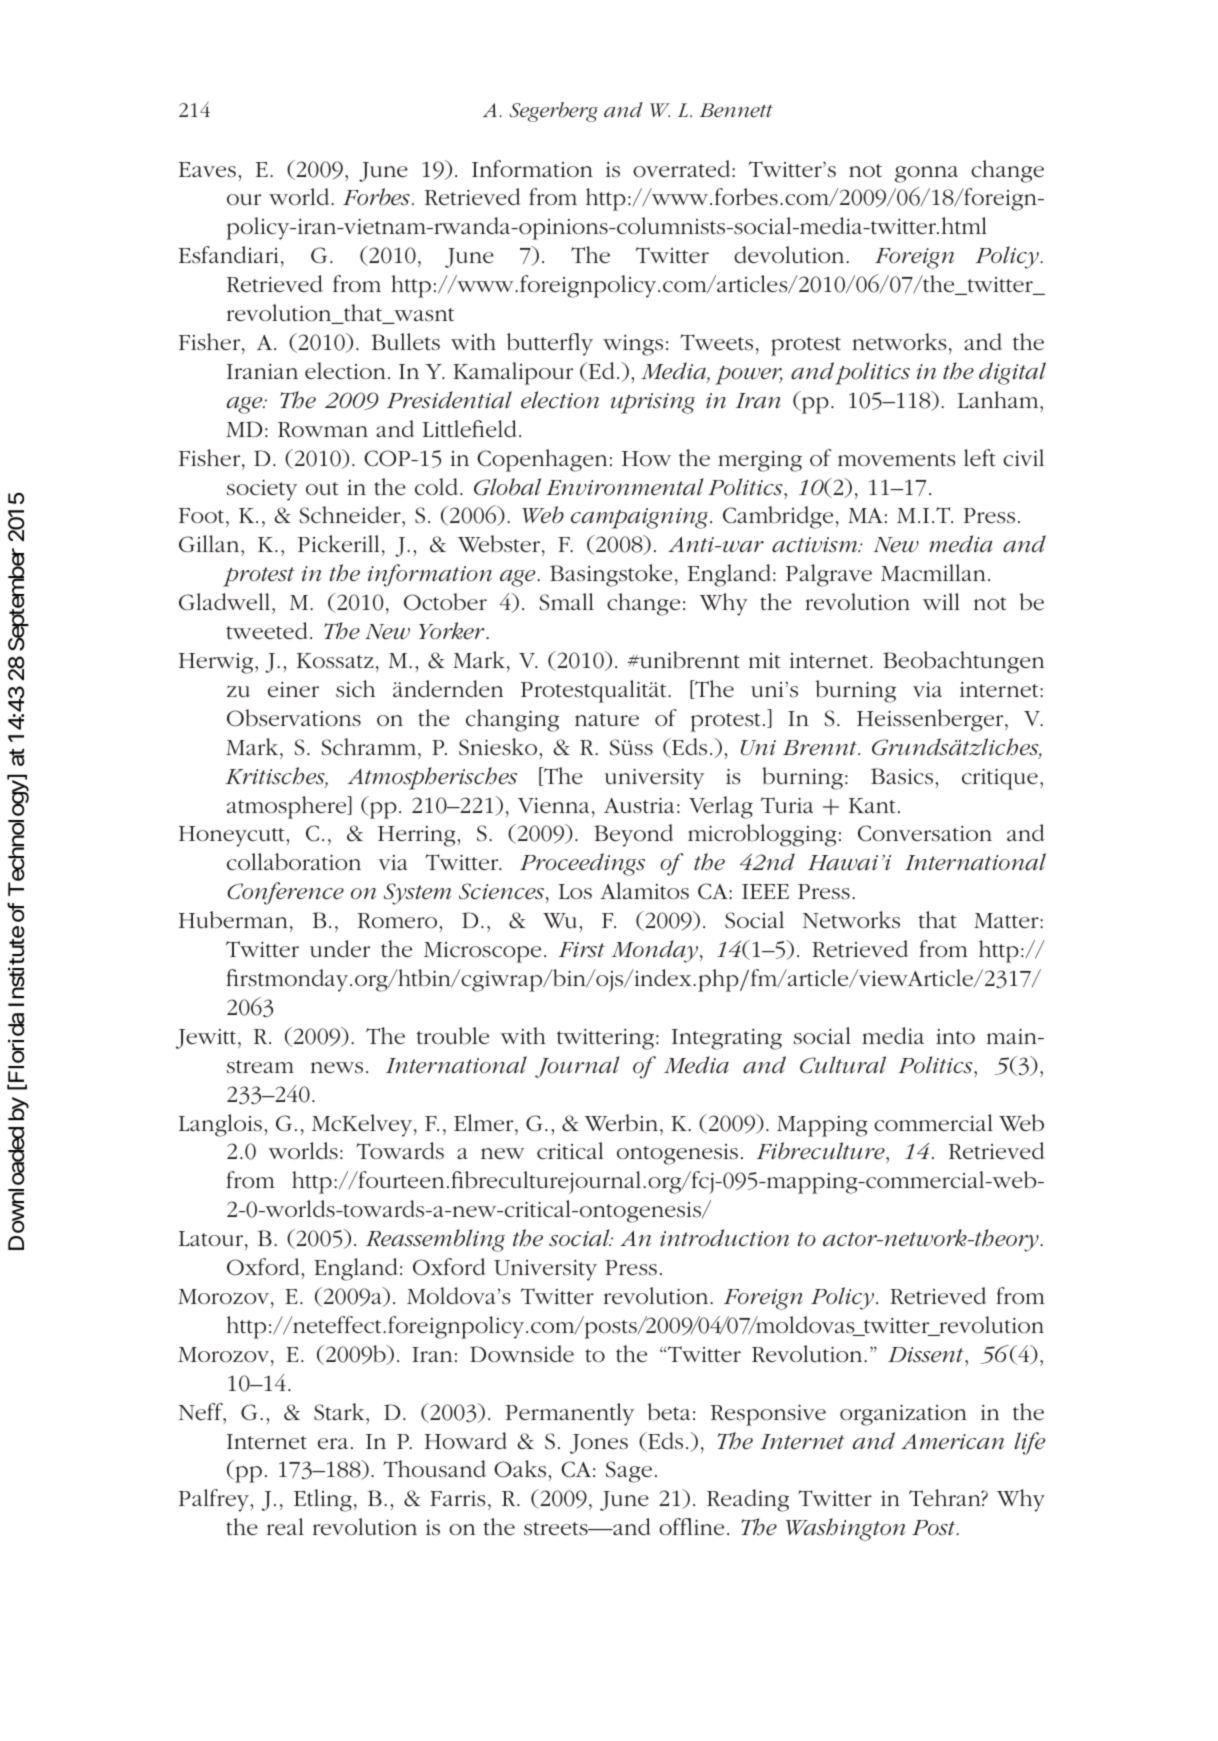  What do you see at coordinates (727, 1039) in the document?
I see `Integrating` at bounding box center [727, 1039].
